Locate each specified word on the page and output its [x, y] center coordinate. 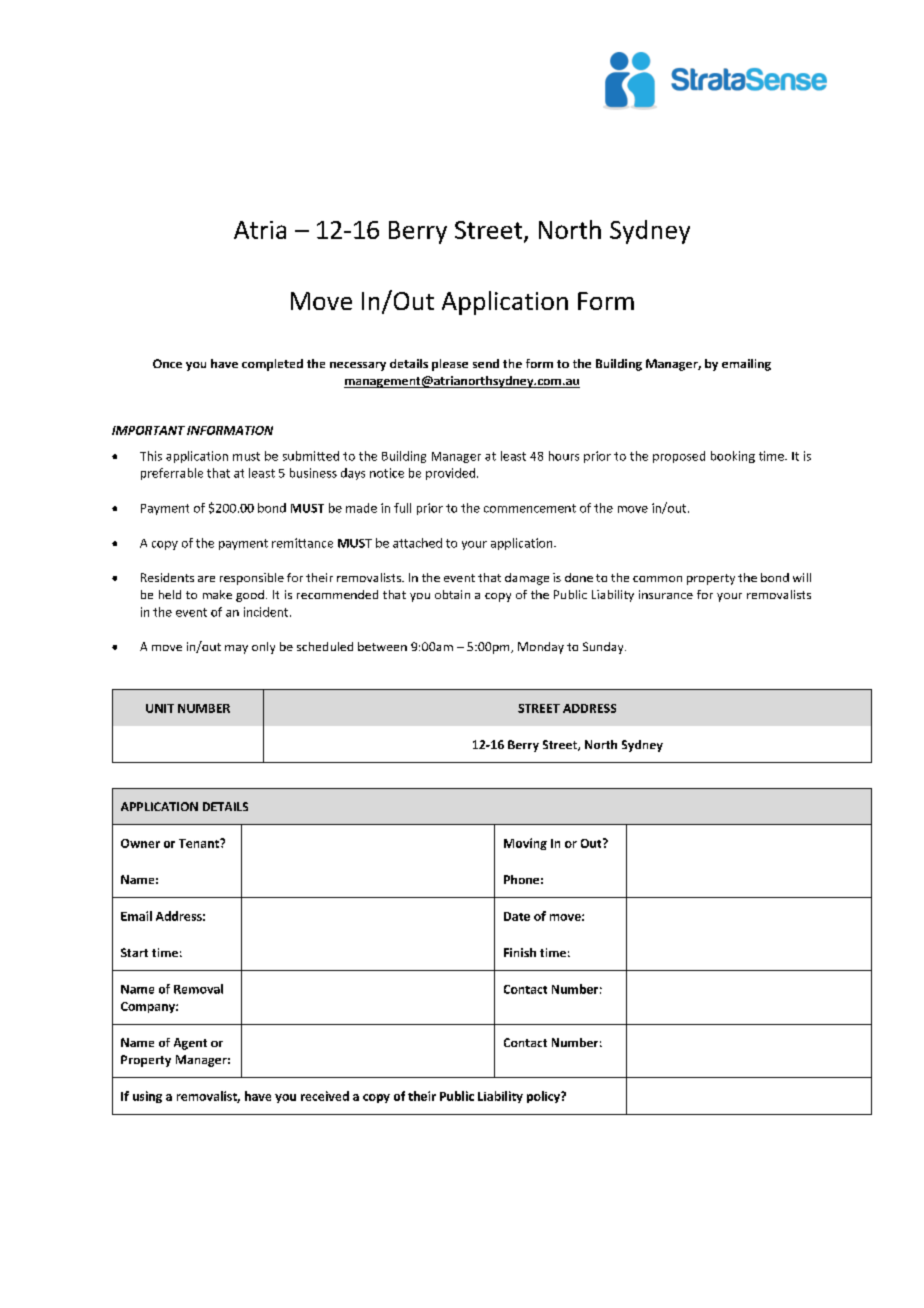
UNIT [160, 708]
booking [733, 457]
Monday [541, 648]
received [325, 1096]
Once [167, 363]
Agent [190, 1044]
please [450, 365]
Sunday [604, 648]
